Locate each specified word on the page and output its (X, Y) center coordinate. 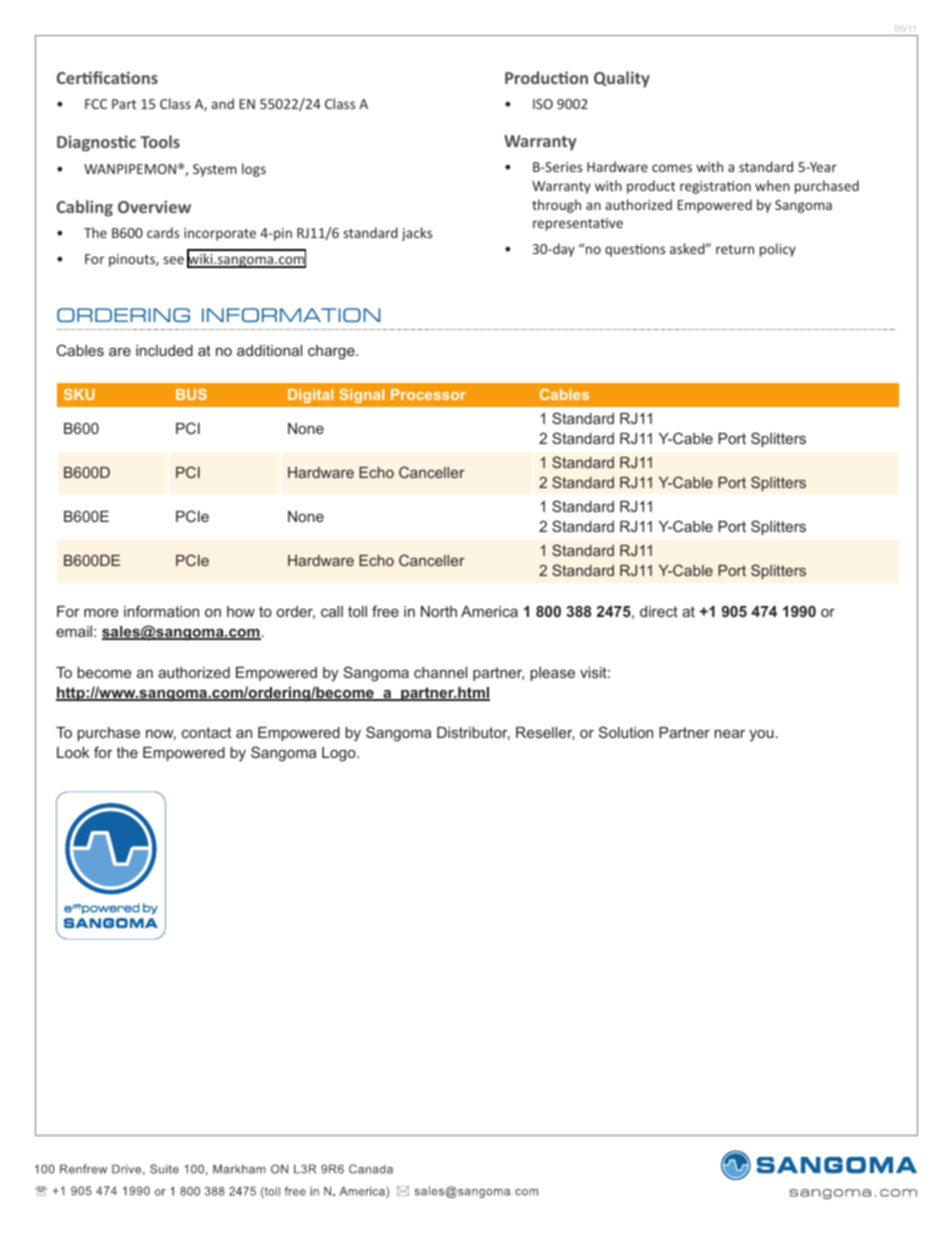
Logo (340, 754)
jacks (417, 234)
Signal (362, 396)
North (439, 611)
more (101, 612)
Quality (622, 79)
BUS (191, 394)
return (735, 249)
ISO (543, 104)
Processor (428, 394)
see (174, 260)
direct (659, 611)
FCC (96, 104)
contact (206, 732)
